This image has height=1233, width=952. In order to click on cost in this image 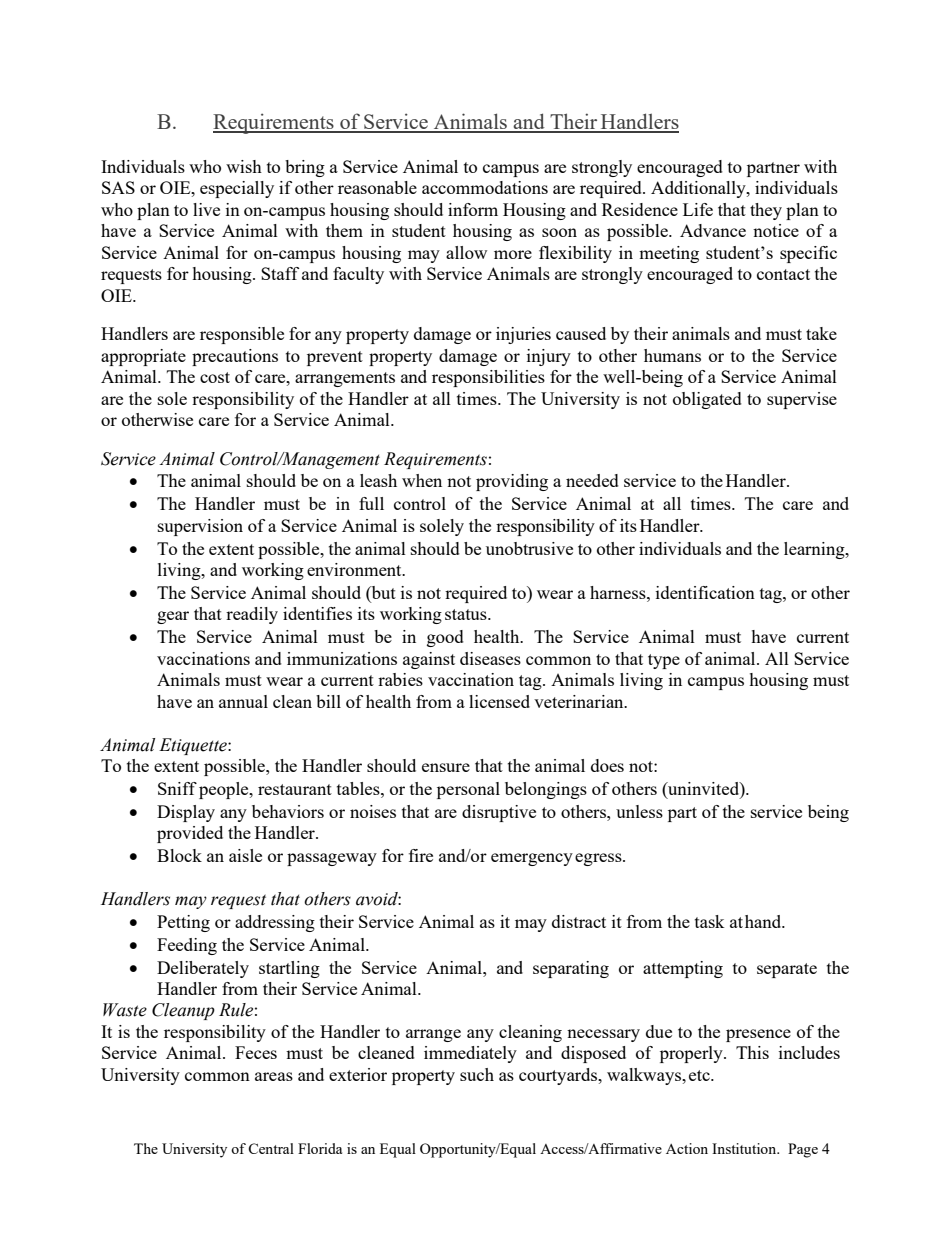, I will do `click(215, 377)`.
